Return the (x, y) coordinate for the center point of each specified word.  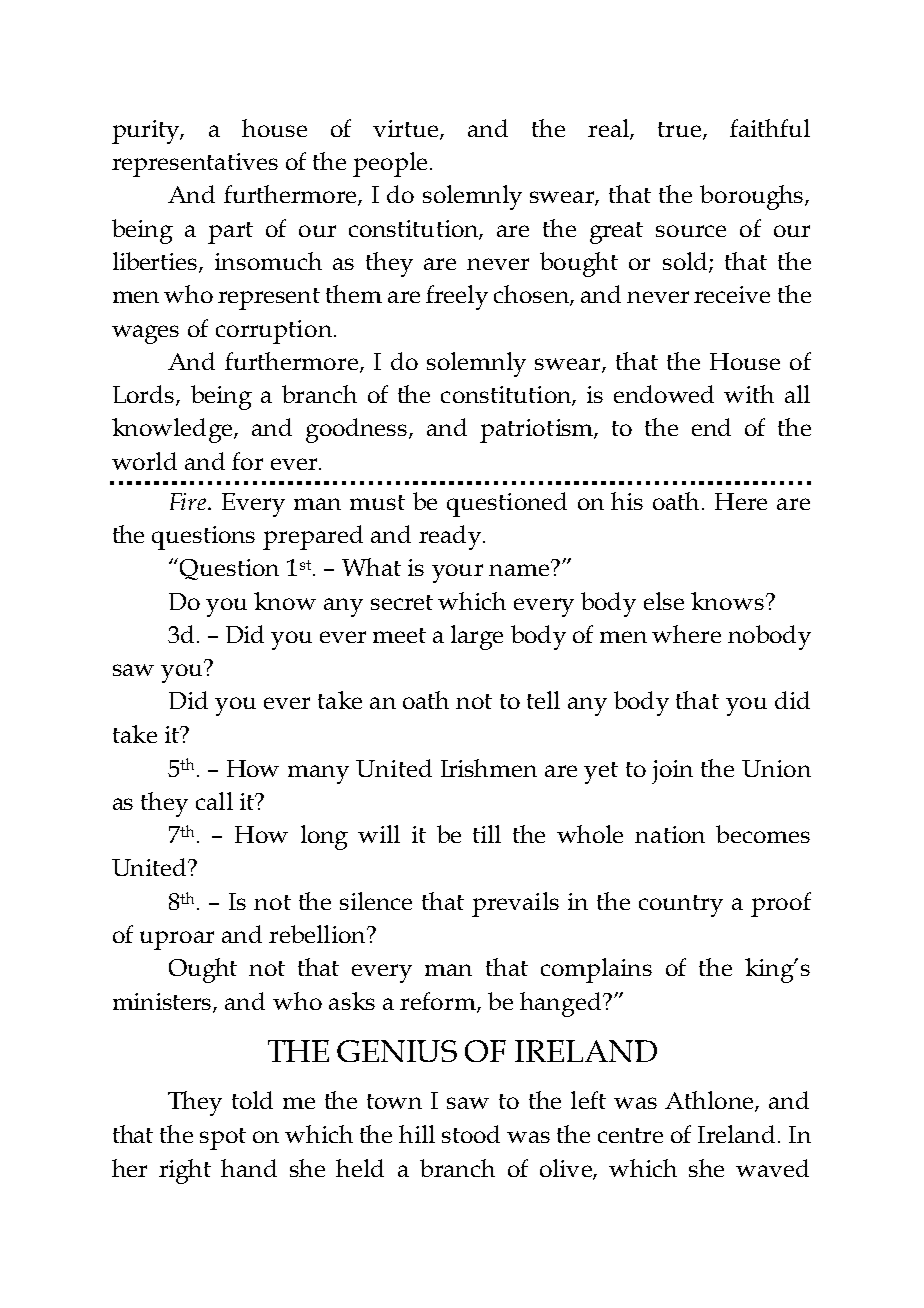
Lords (145, 395)
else (664, 601)
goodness (358, 430)
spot (223, 1139)
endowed (664, 394)
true (681, 130)
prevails (515, 904)
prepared (313, 537)
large (477, 637)
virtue (407, 129)
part (230, 233)
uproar (177, 940)
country (681, 906)
